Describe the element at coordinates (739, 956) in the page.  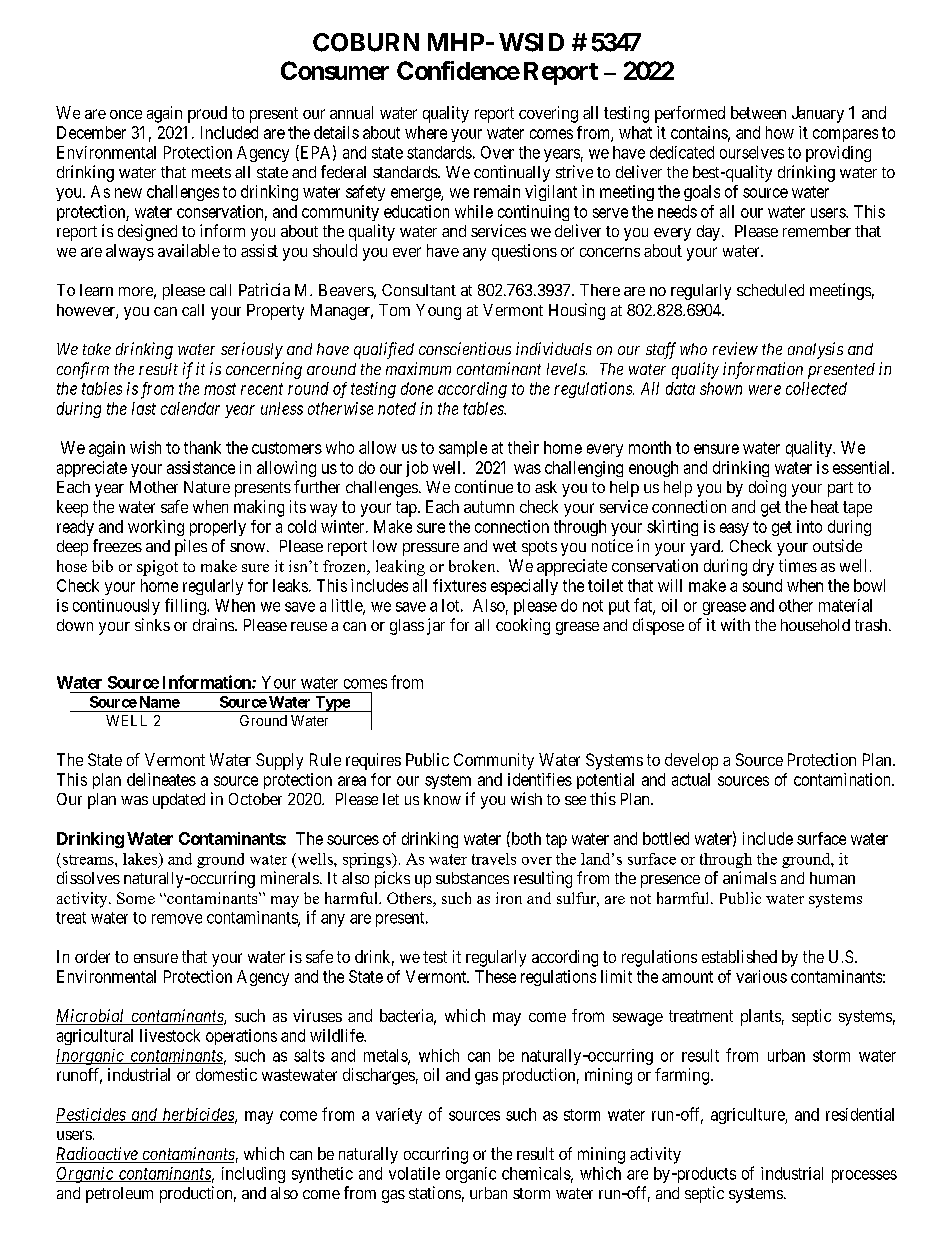
I see `established` at that location.
